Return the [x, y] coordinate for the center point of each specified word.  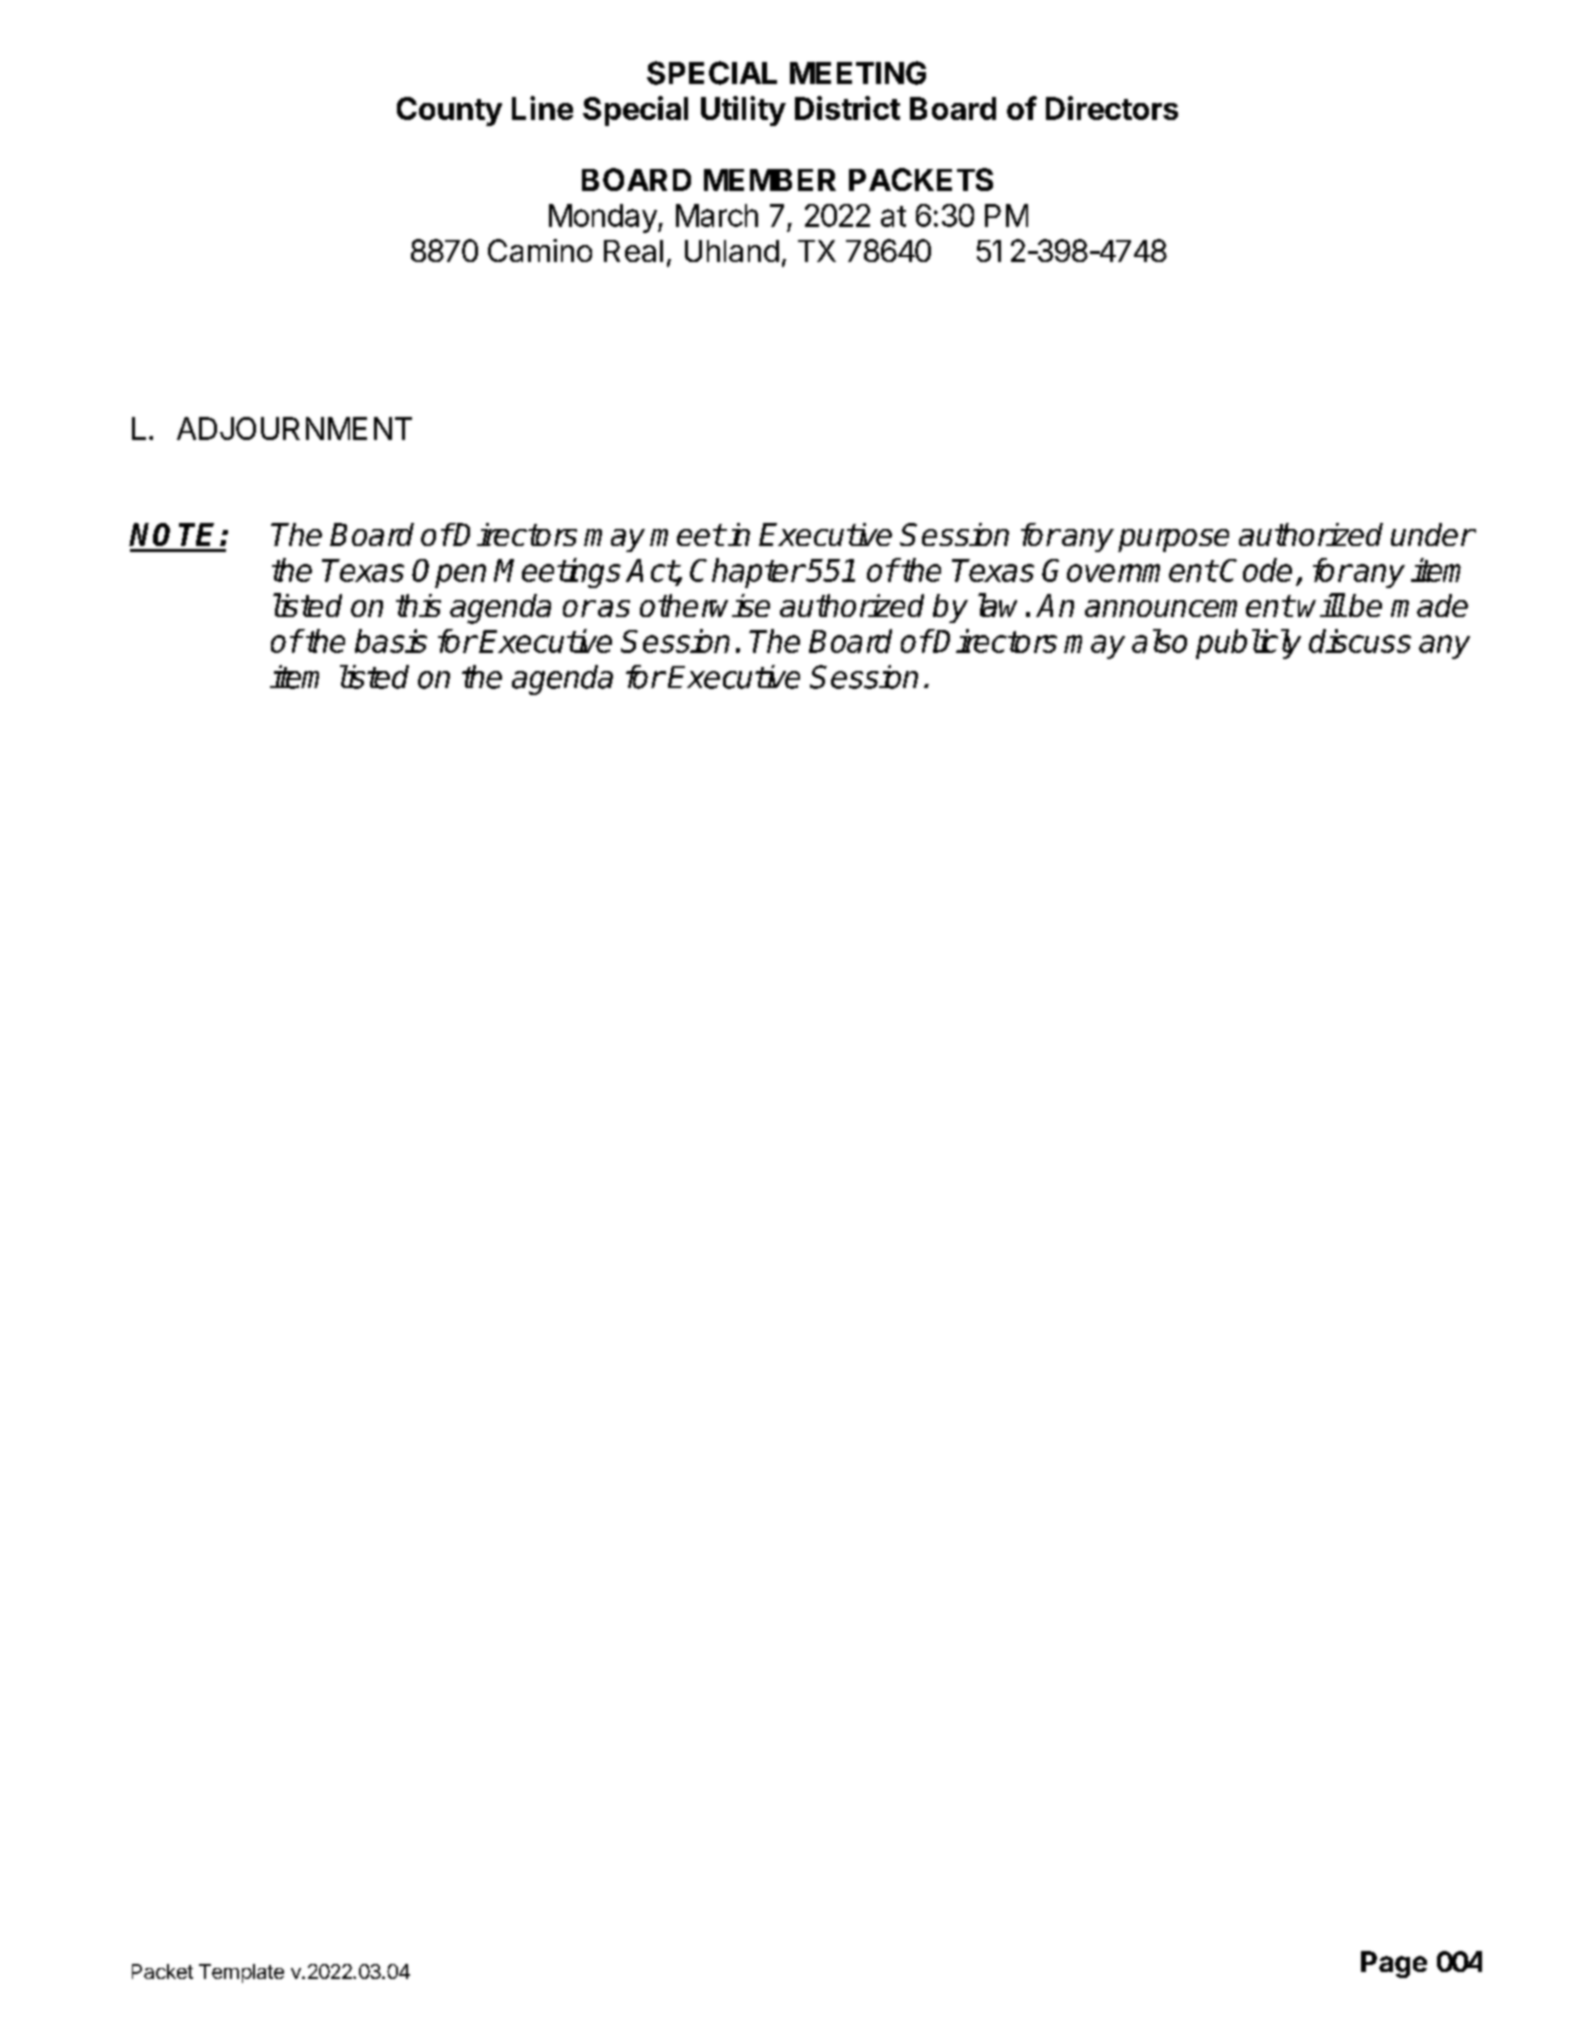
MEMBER [770, 180]
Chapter [747, 573]
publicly [1248, 644]
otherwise [705, 605]
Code [1256, 570]
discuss [1360, 641]
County [449, 111]
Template [241, 1973]
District [847, 108]
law [997, 605]
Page [1394, 1964]
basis [391, 641]
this [418, 605]
